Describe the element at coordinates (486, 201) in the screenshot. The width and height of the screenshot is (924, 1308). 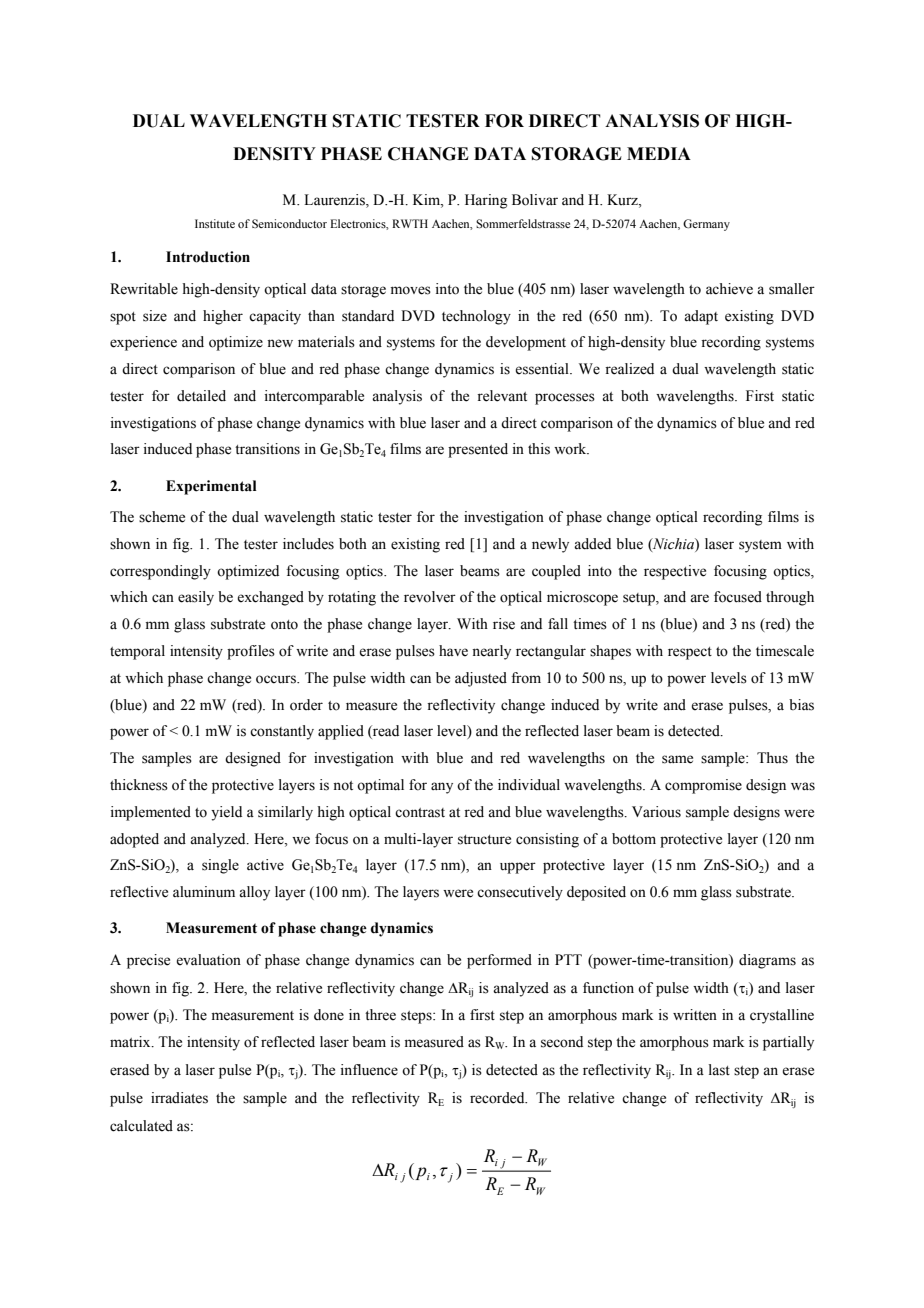
I see `Haring` at that location.
